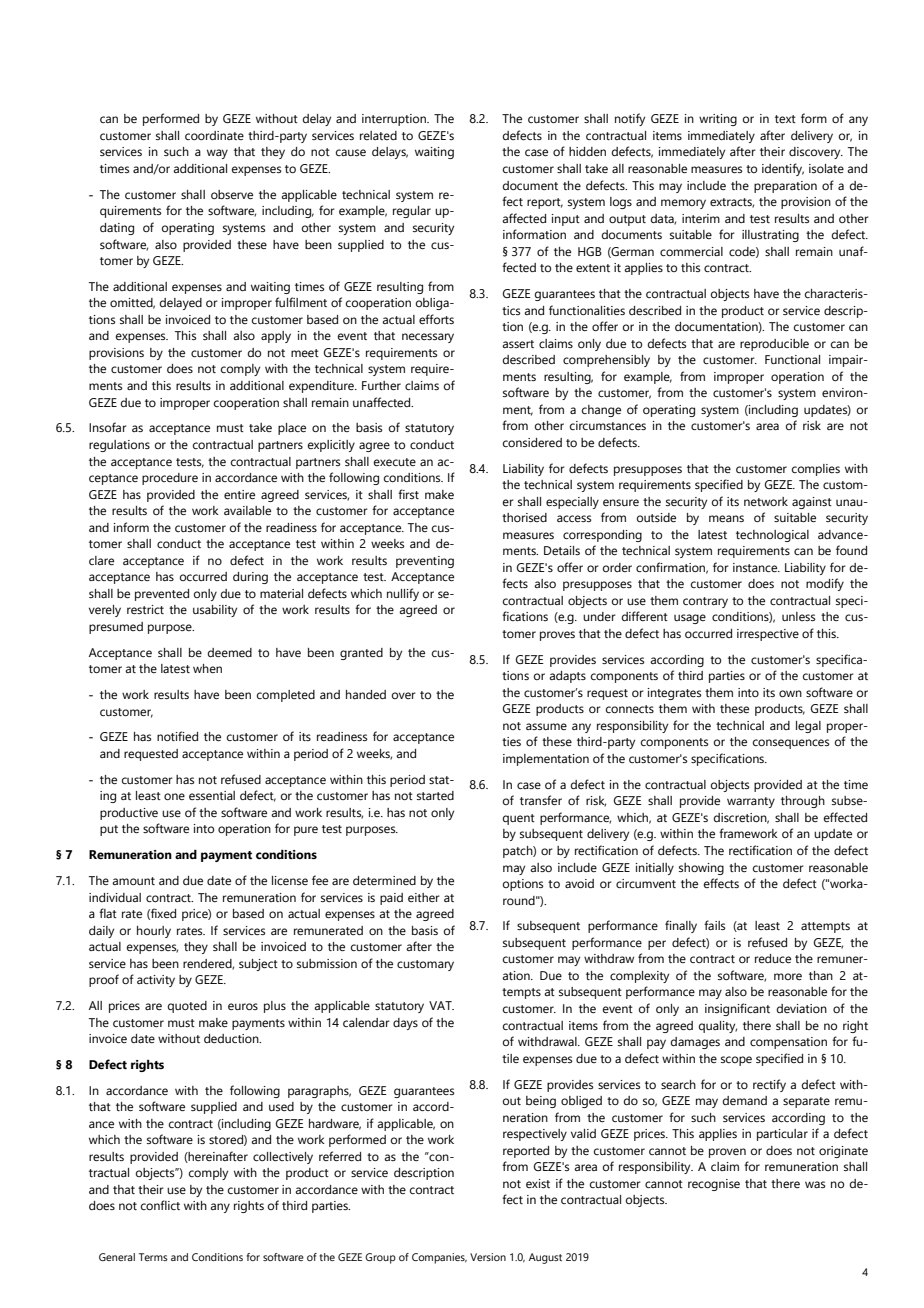 The height and width of the image is (1308, 924). I want to click on complies, so click(816, 470).
